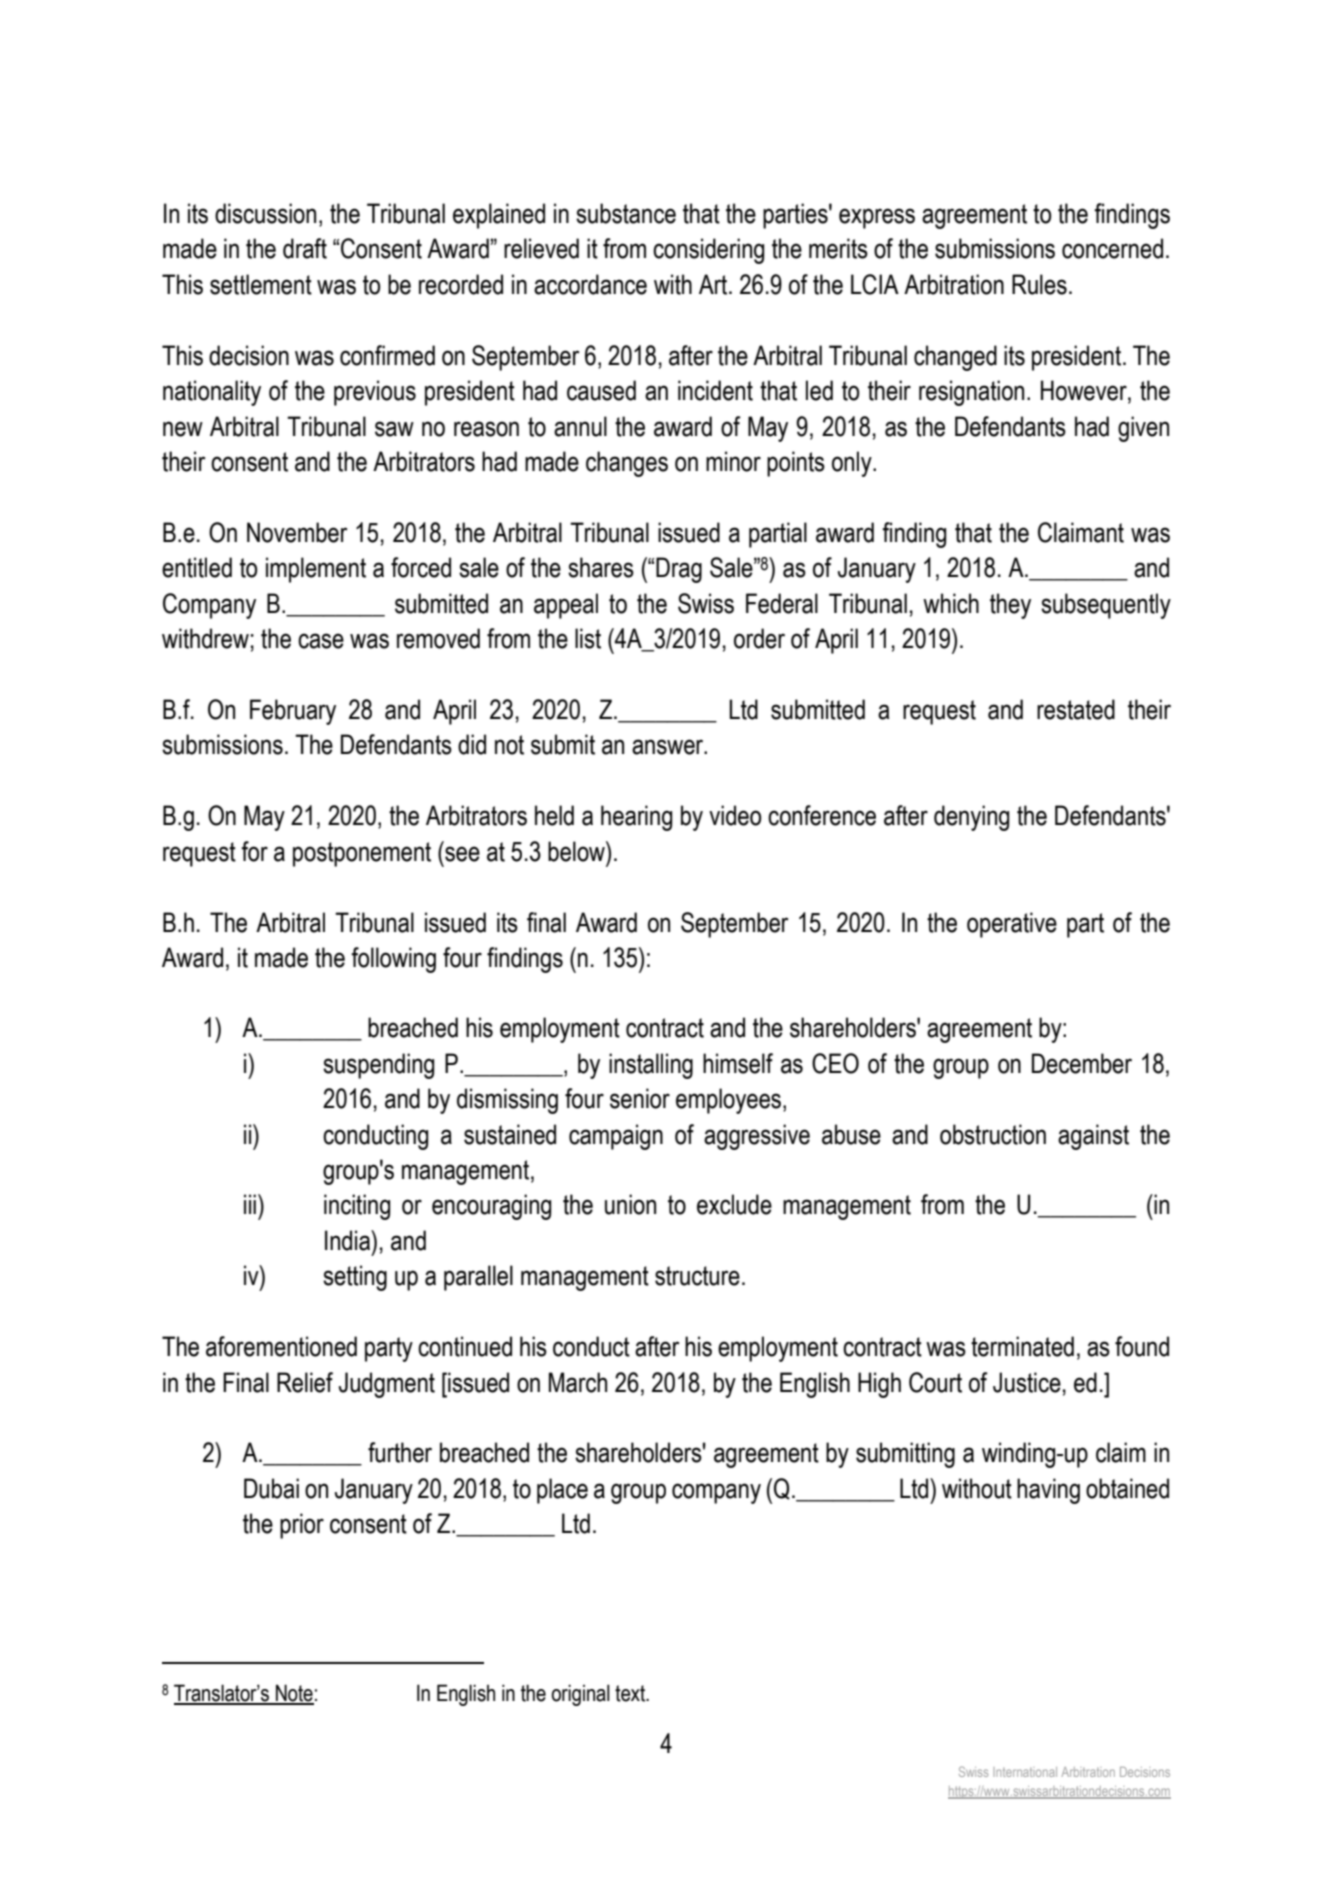 This document has height=1883, width=1331. What do you see at coordinates (708, 251) in the document?
I see `considering` at bounding box center [708, 251].
